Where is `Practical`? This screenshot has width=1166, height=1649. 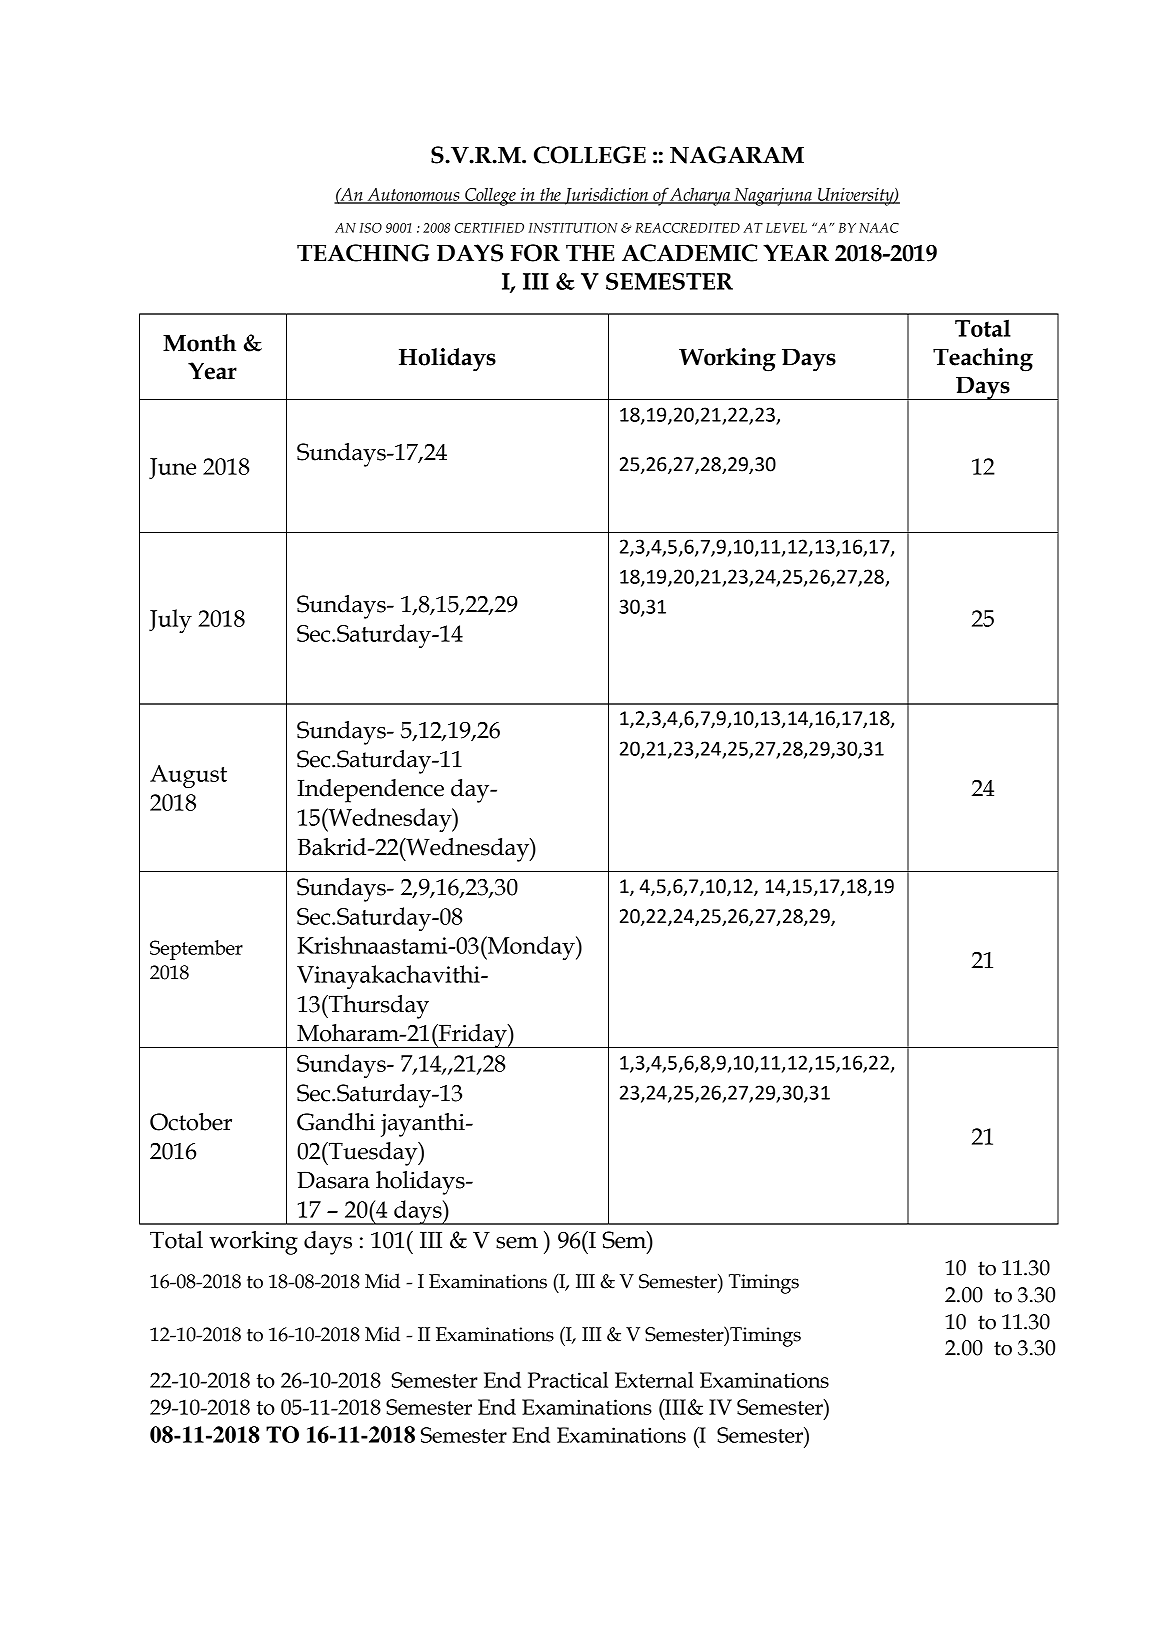 Practical is located at coordinates (568, 1379).
